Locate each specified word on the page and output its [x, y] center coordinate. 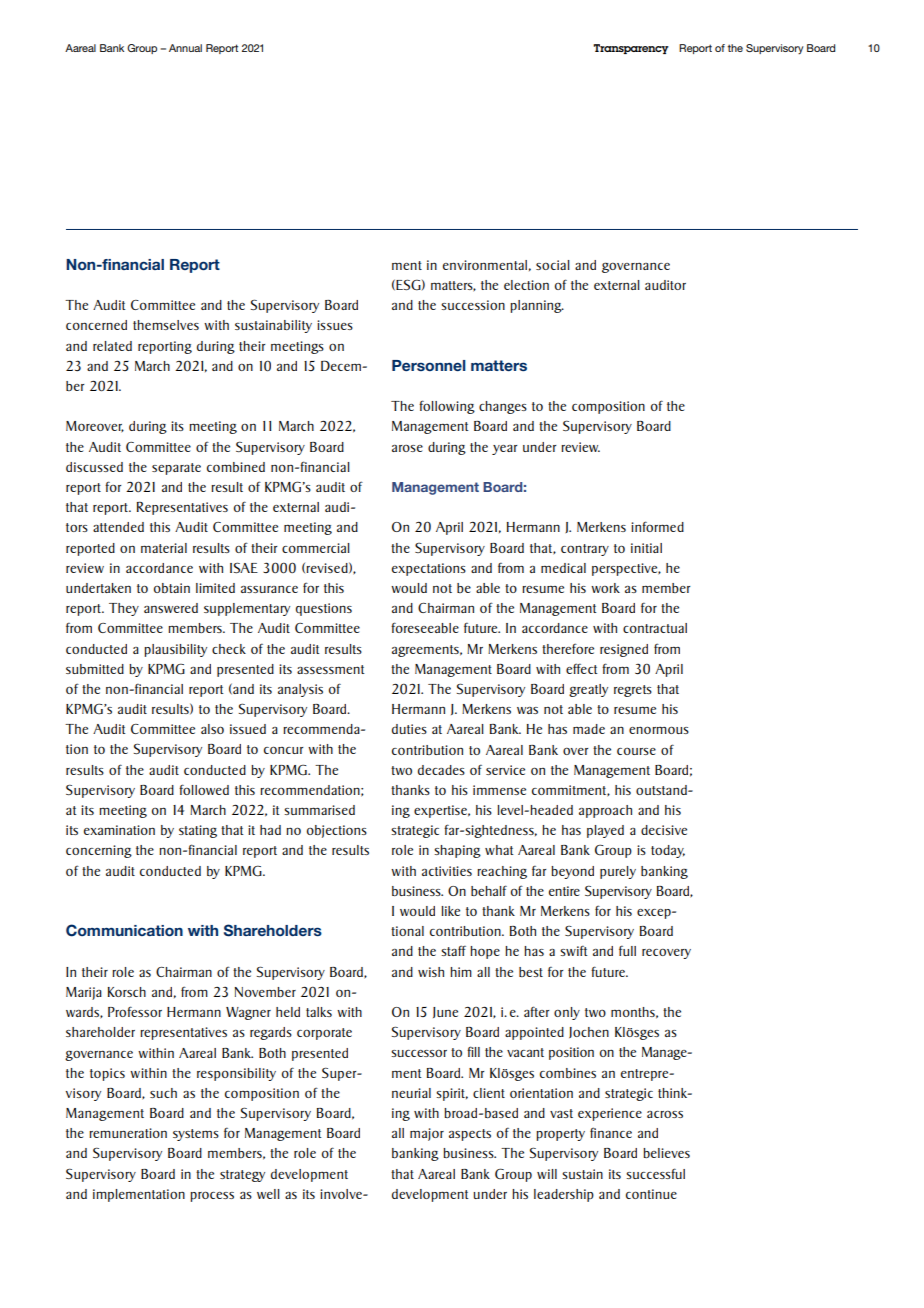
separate [176, 469]
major [427, 1134]
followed [204, 789]
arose [407, 448]
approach [605, 811]
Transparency [631, 49]
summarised [319, 810]
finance [611, 1132]
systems [196, 1135]
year [504, 450]
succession [473, 305]
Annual [185, 48]
